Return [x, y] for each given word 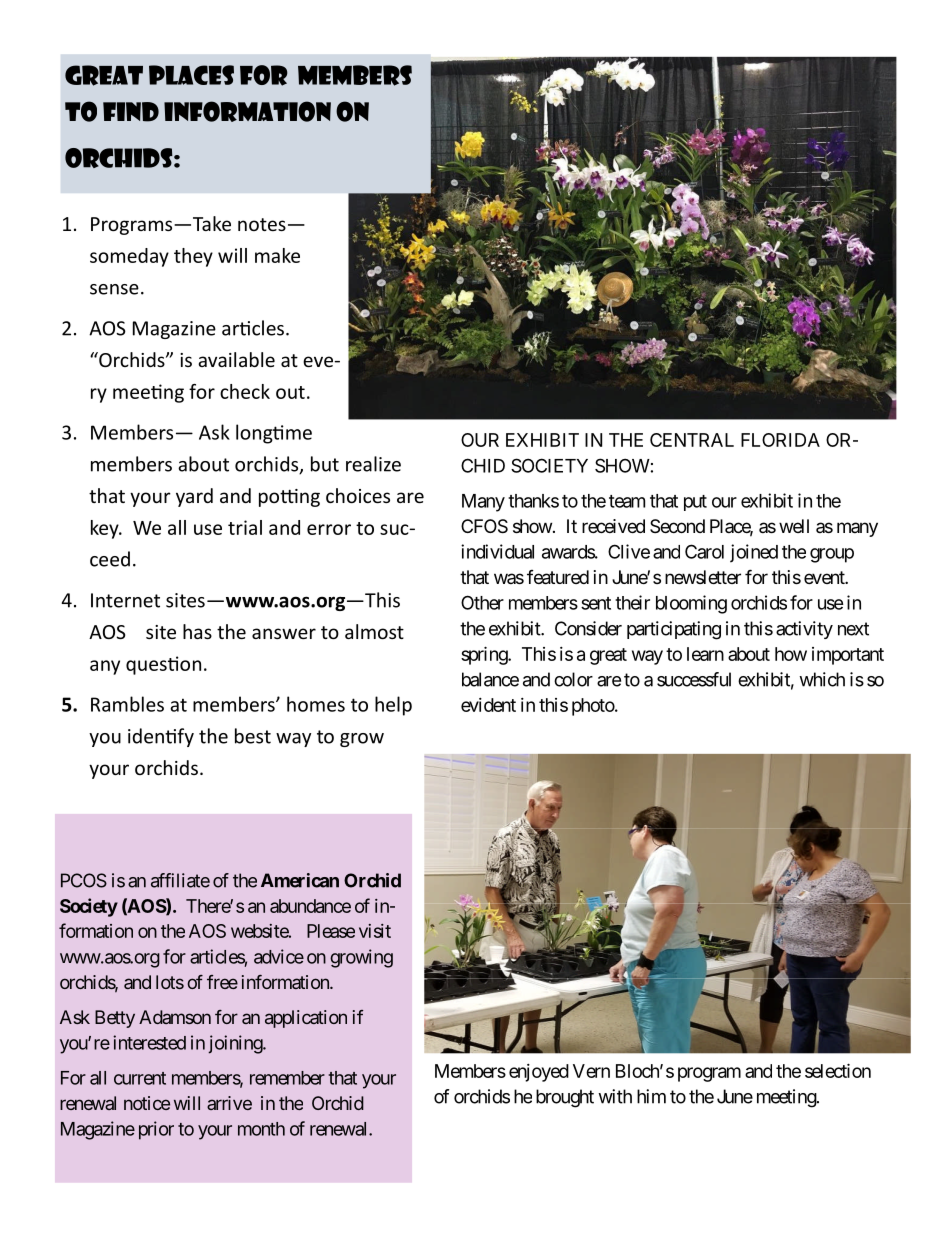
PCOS [84, 880]
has [197, 631]
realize [373, 464]
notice [147, 1103]
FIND [131, 112]
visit [375, 931]
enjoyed [539, 1073]
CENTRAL [692, 440]
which [822, 679]
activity [804, 630]
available [236, 359]
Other [482, 602]
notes [262, 224]
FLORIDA [780, 440]
